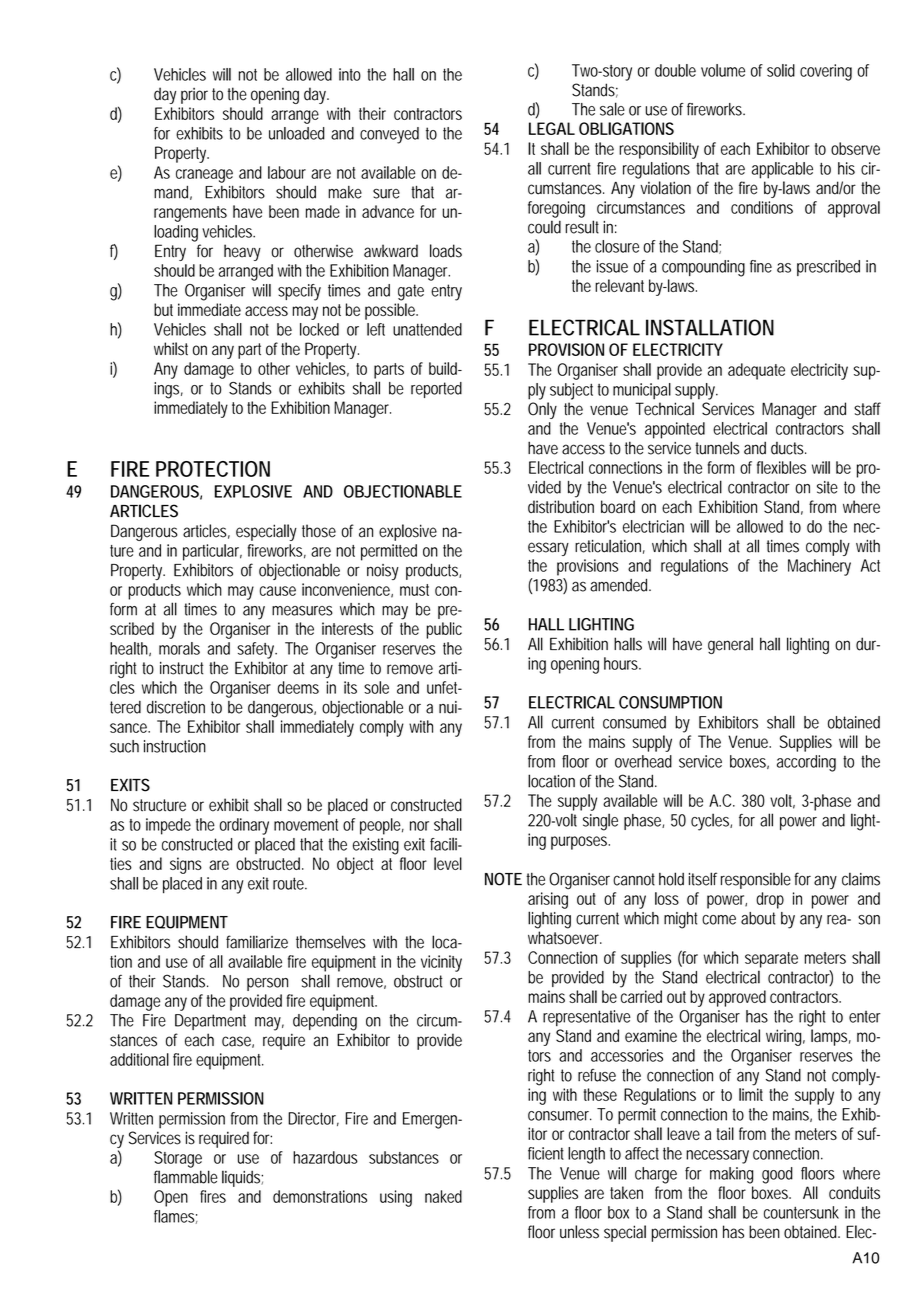 The image size is (924, 1307). I want to click on responsible, so click(756, 880).
